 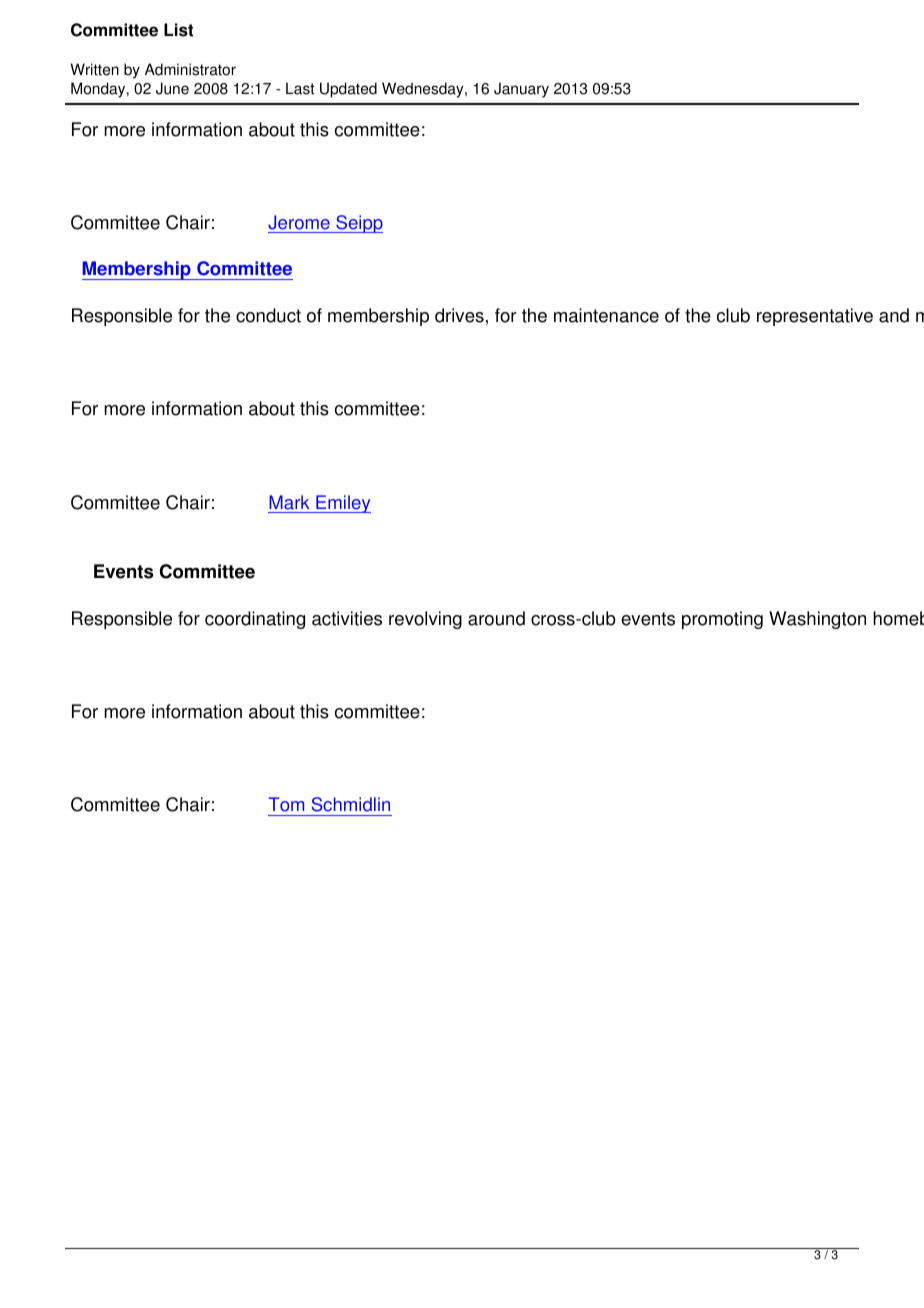 I want to click on Updated, so click(x=348, y=90).
